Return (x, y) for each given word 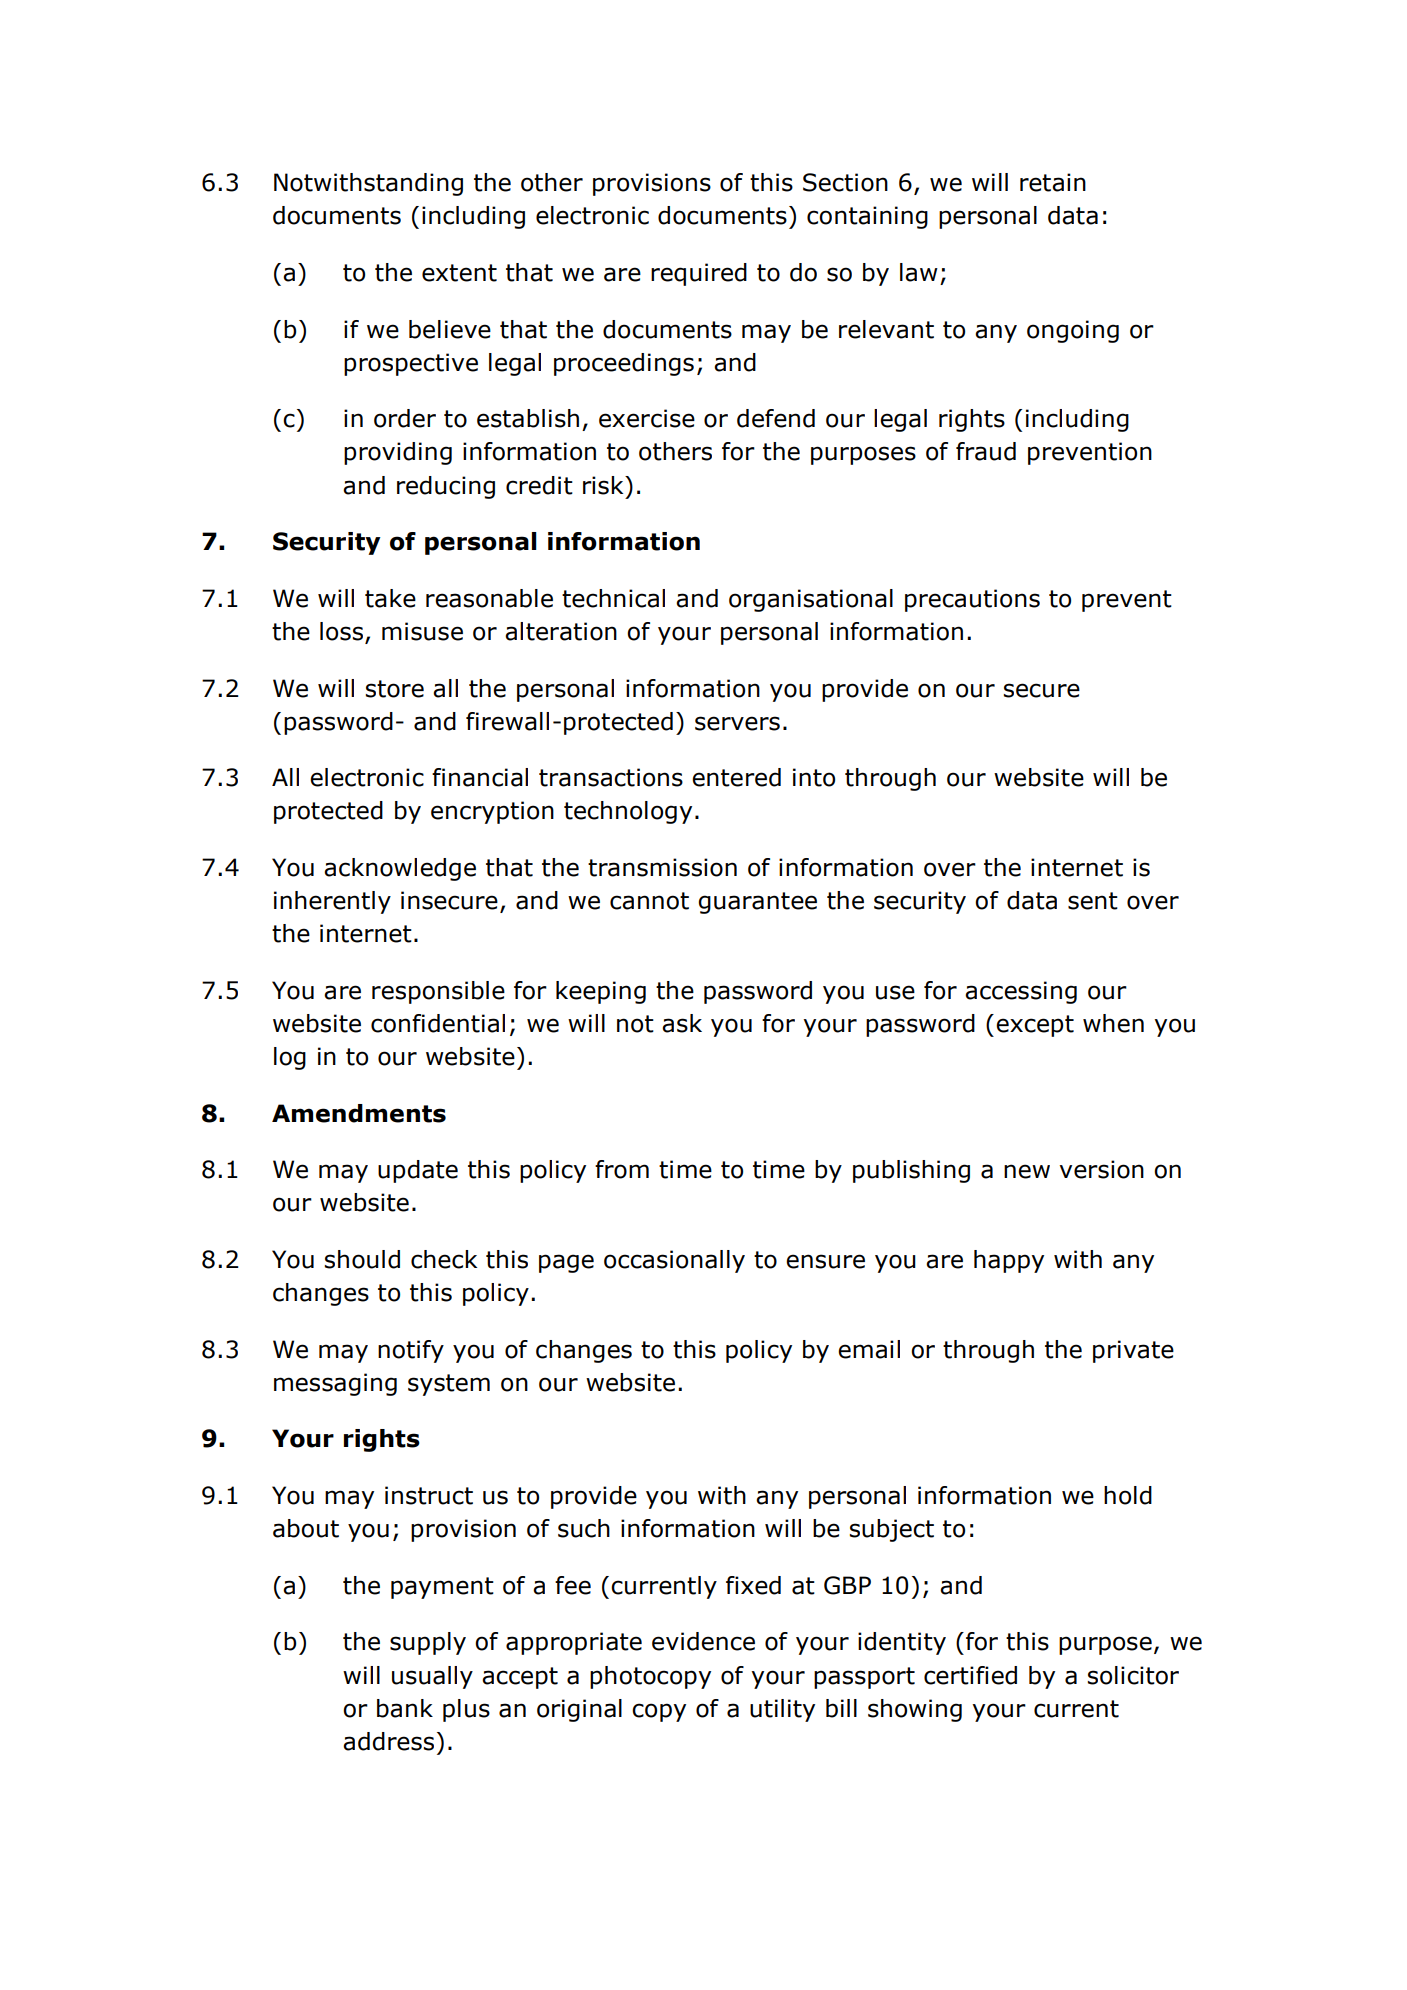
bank (405, 1708)
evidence (703, 1641)
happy (1009, 1261)
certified (970, 1675)
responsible (438, 992)
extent (459, 273)
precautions (972, 600)
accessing (1021, 992)
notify (411, 1351)
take (390, 598)
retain (1053, 182)
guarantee (757, 903)
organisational (811, 600)
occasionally (674, 1261)
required (699, 274)
